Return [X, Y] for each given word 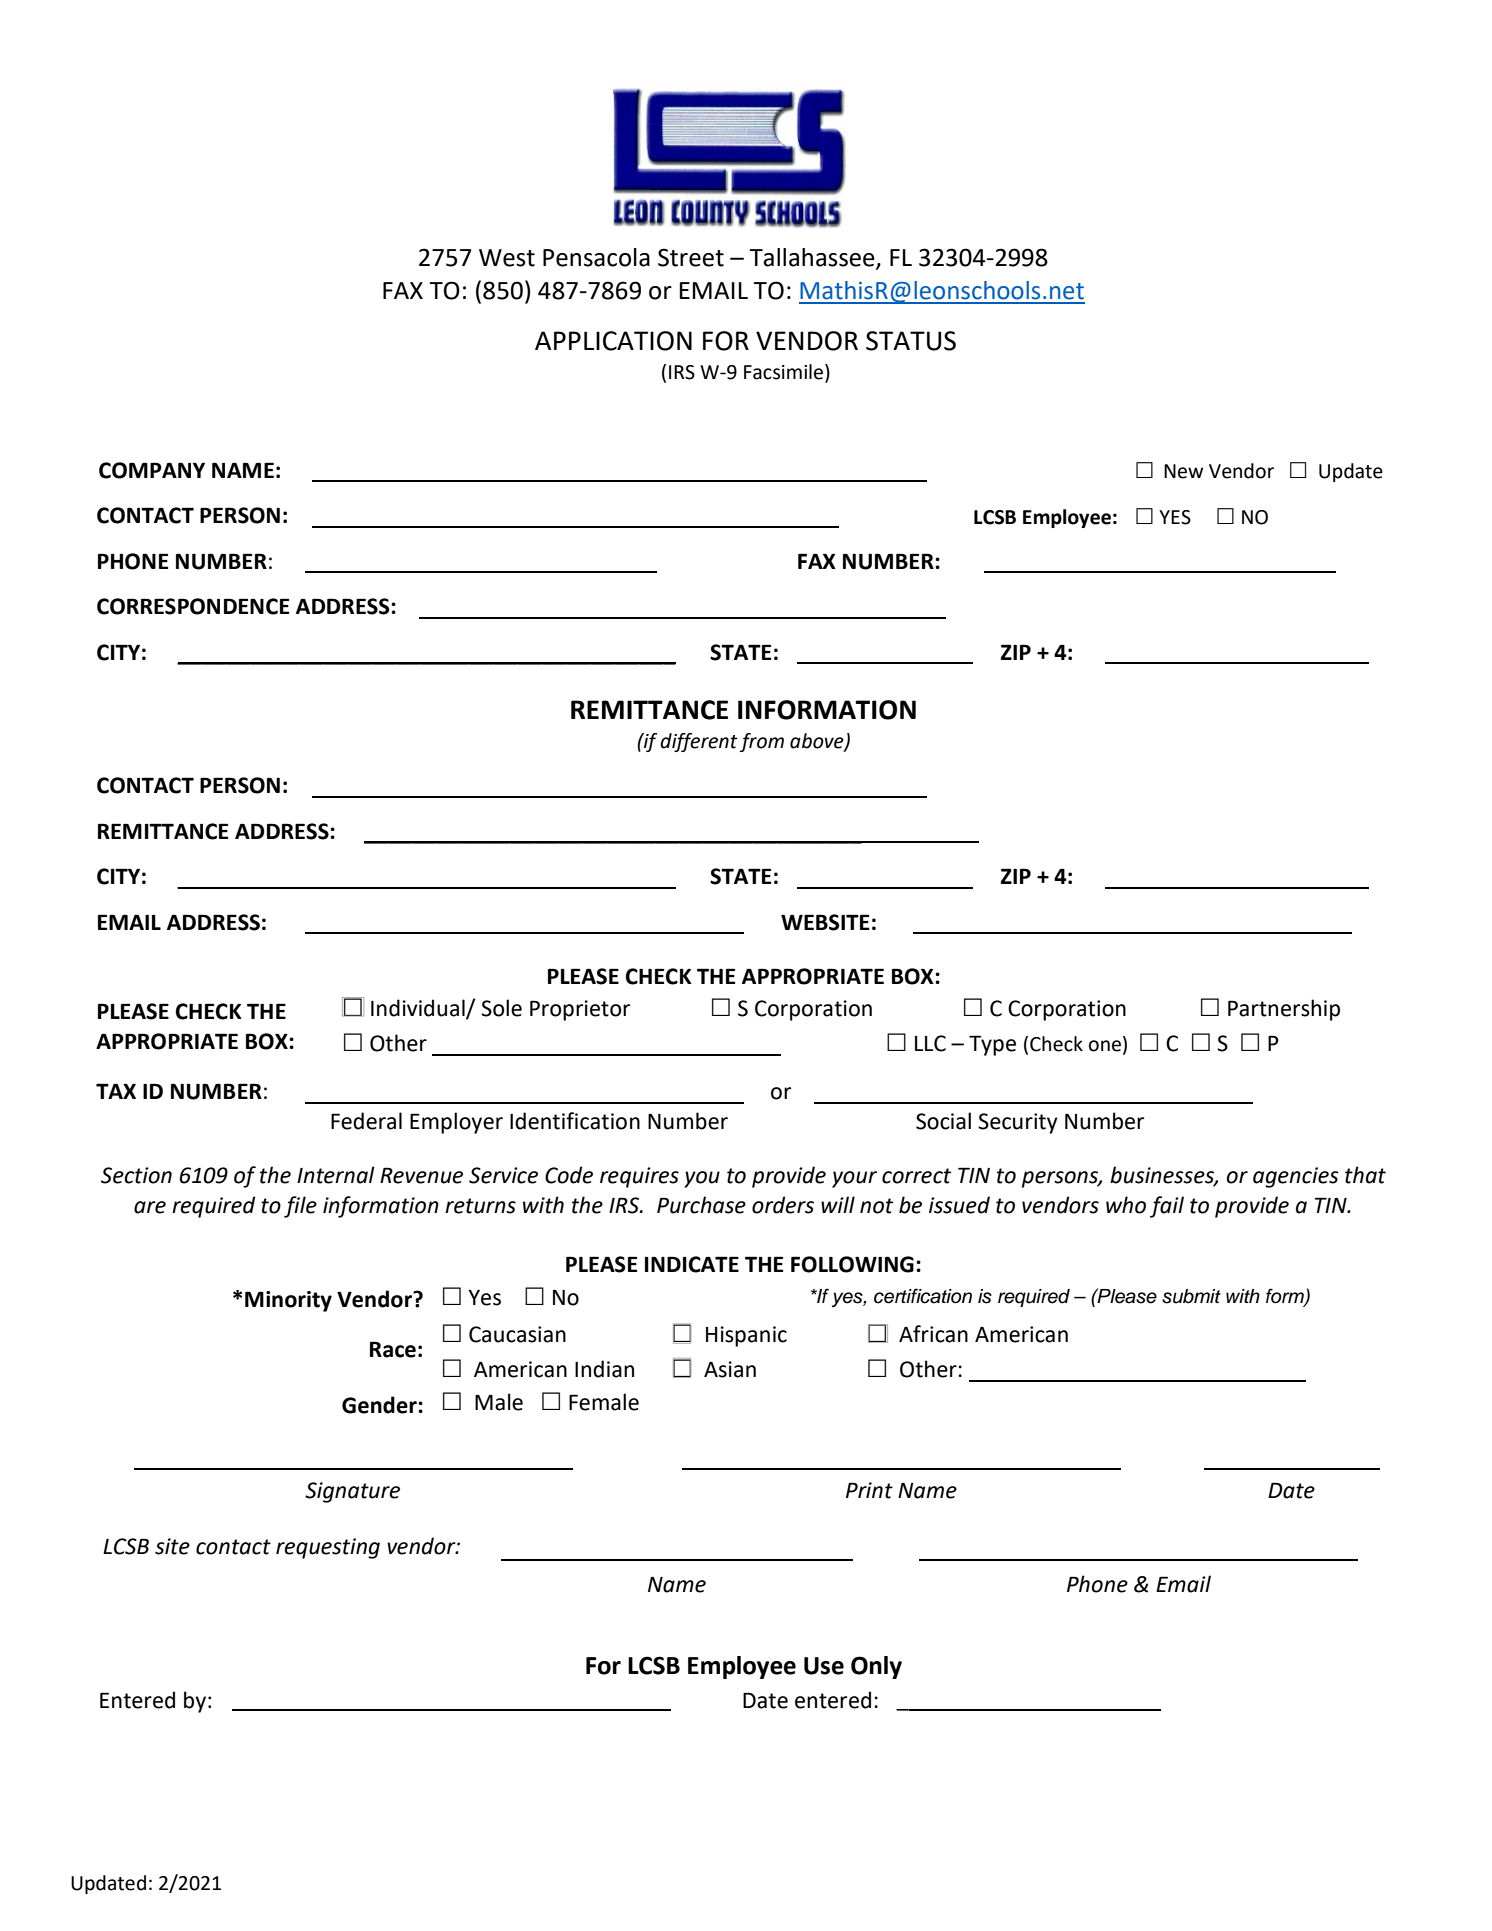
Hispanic [746, 1336]
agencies [1296, 1177]
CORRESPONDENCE [193, 606]
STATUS [911, 341]
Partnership [1284, 1010]
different [699, 742]
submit [1191, 1296]
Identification [575, 1121]
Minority [288, 1301]
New [1183, 471]
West [507, 258]
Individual [419, 1009]
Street [691, 257]
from [762, 742]
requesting [328, 1548]
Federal [366, 1121]
